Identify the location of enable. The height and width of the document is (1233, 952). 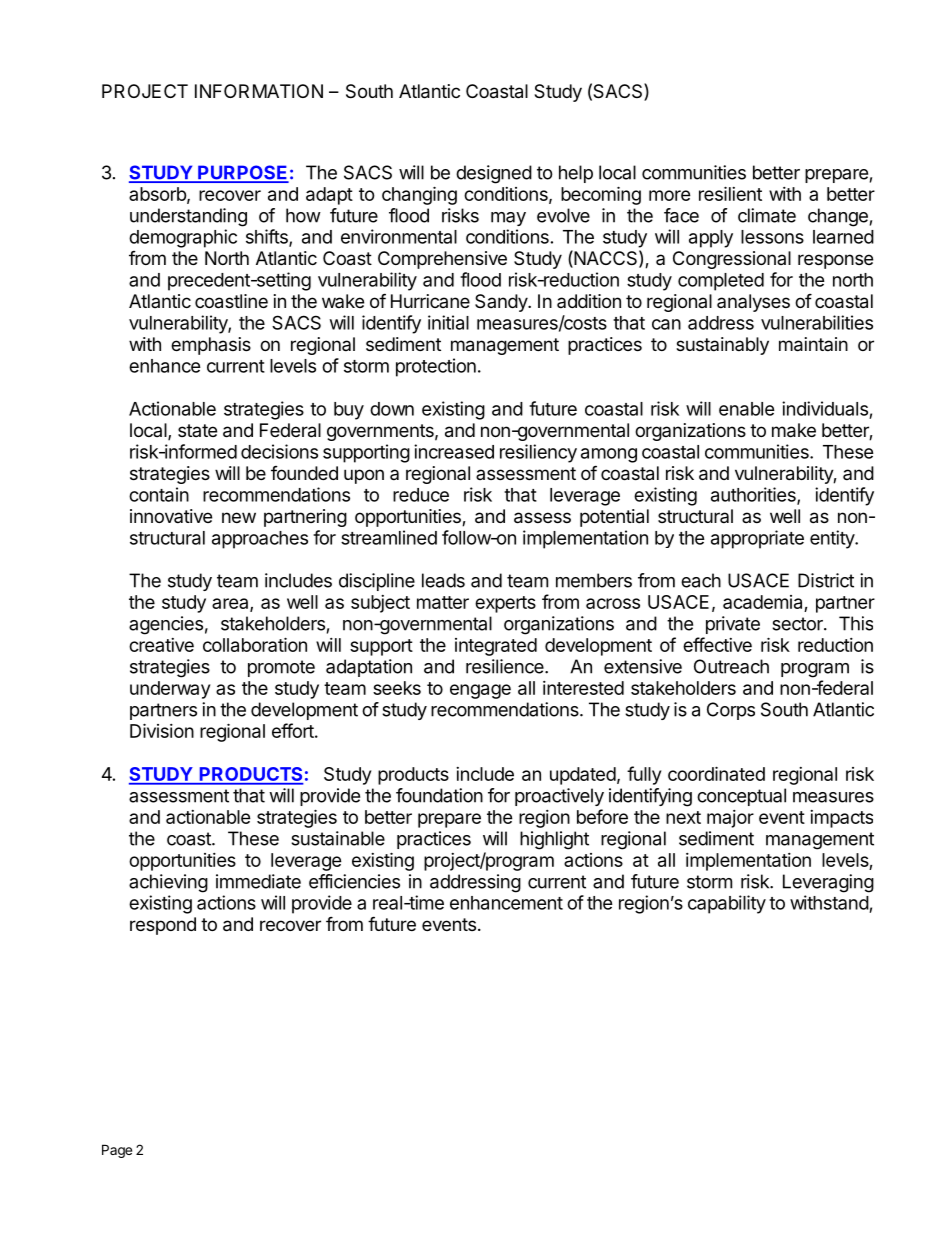
(747, 409).
